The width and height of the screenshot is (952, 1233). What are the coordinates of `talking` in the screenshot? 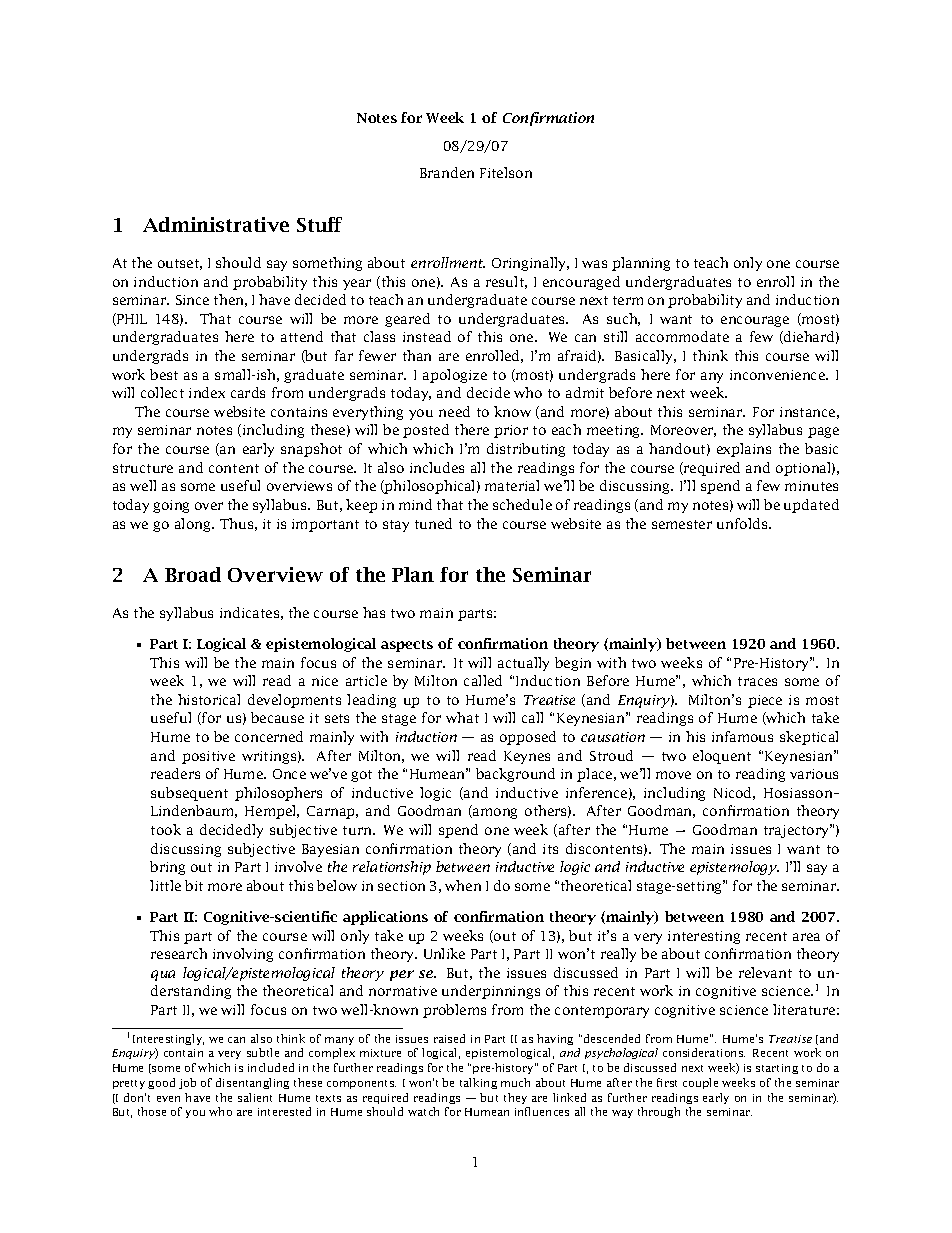 It's located at (478, 1083).
